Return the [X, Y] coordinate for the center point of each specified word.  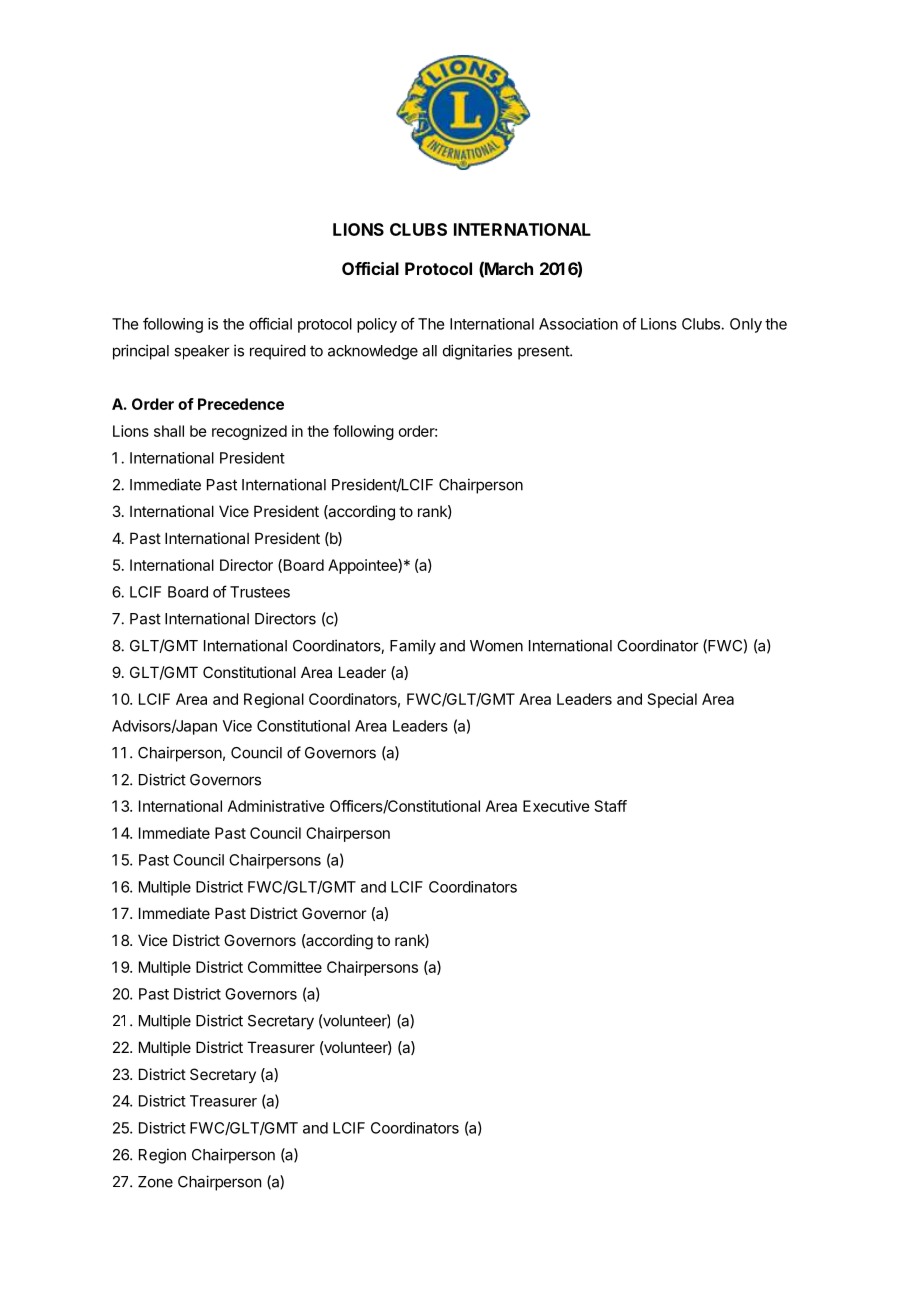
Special [672, 700]
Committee [285, 967]
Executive [556, 806]
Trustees [260, 592]
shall [169, 431]
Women [496, 646]
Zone [155, 1182]
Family [413, 647]
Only [746, 325]
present [544, 353]
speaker [202, 352]
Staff [611, 806]
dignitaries [477, 352]
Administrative [276, 806]
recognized [249, 432]
